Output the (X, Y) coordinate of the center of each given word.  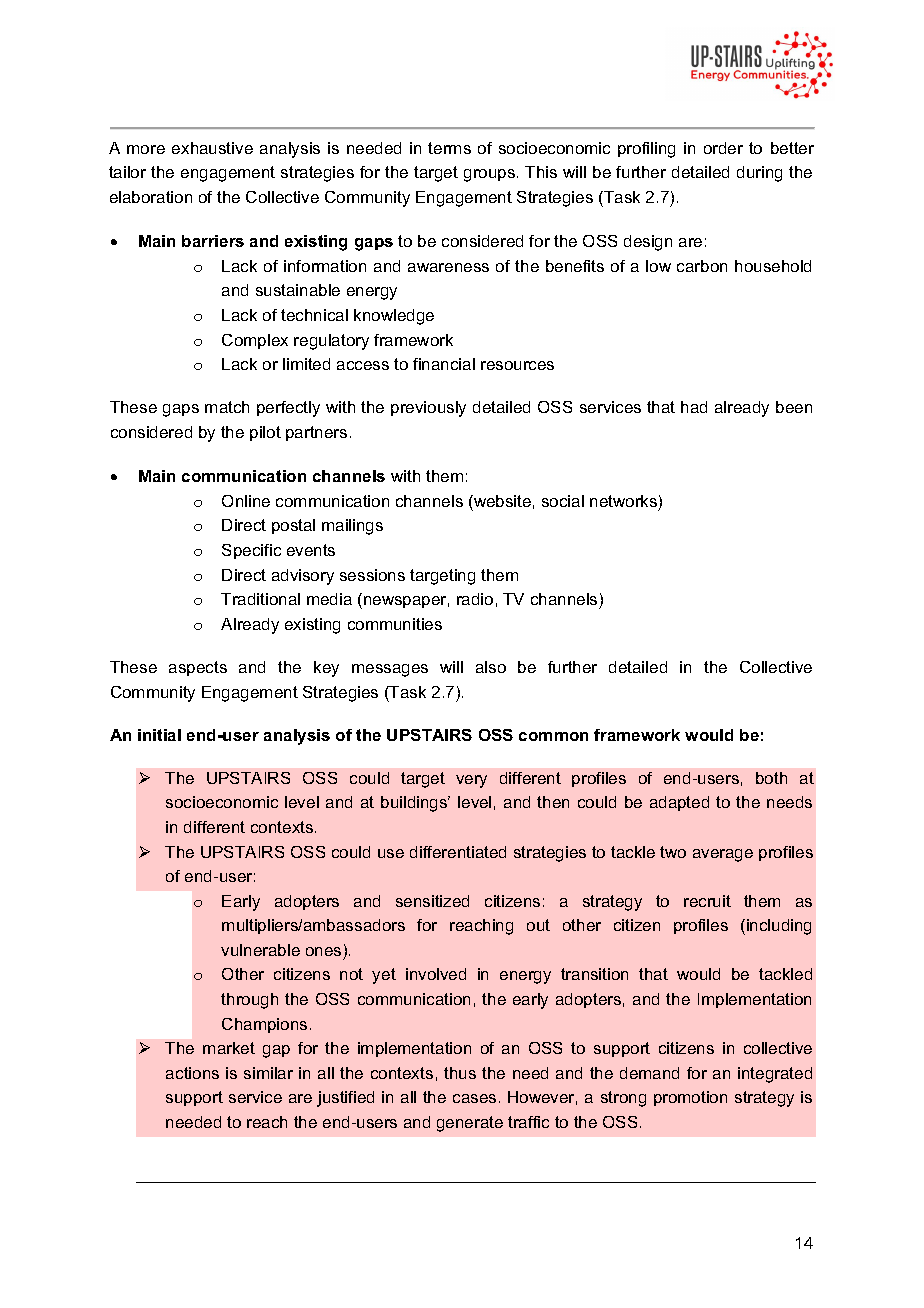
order (723, 148)
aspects (198, 668)
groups (491, 175)
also (491, 667)
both (771, 778)
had (694, 407)
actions (192, 1073)
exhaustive (212, 148)
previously (428, 409)
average (723, 855)
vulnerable (260, 950)
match (227, 407)
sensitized (432, 901)
